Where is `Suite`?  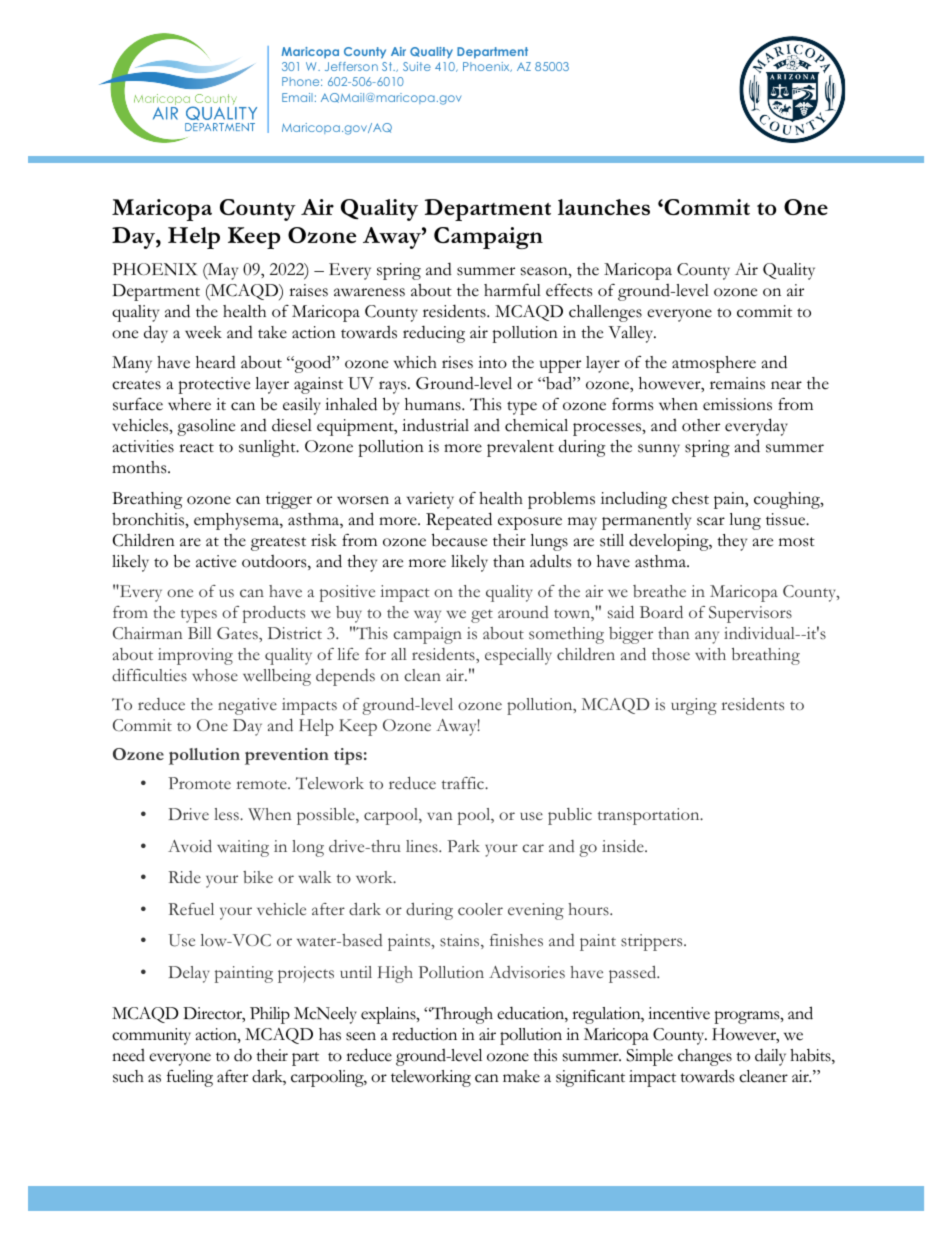
Suite is located at coordinates (417, 66).
